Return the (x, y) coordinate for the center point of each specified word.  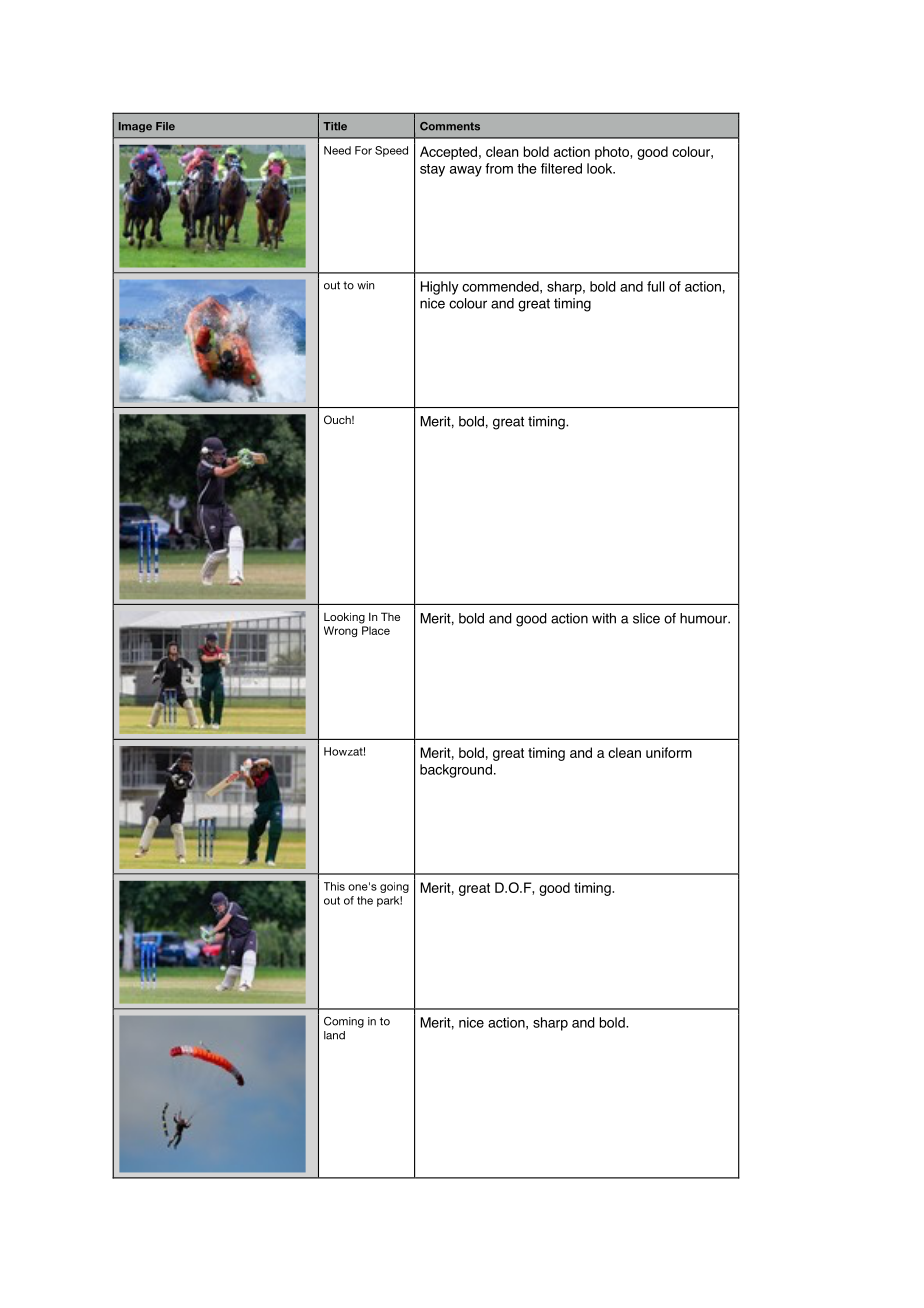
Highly (440, 288)
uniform (669, 752)
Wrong (340, 631)
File (165, 126)
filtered (561, 168)
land (334, 1035)
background (456, 771)
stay (432, 170)
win (365, 285)
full (655, 286)
